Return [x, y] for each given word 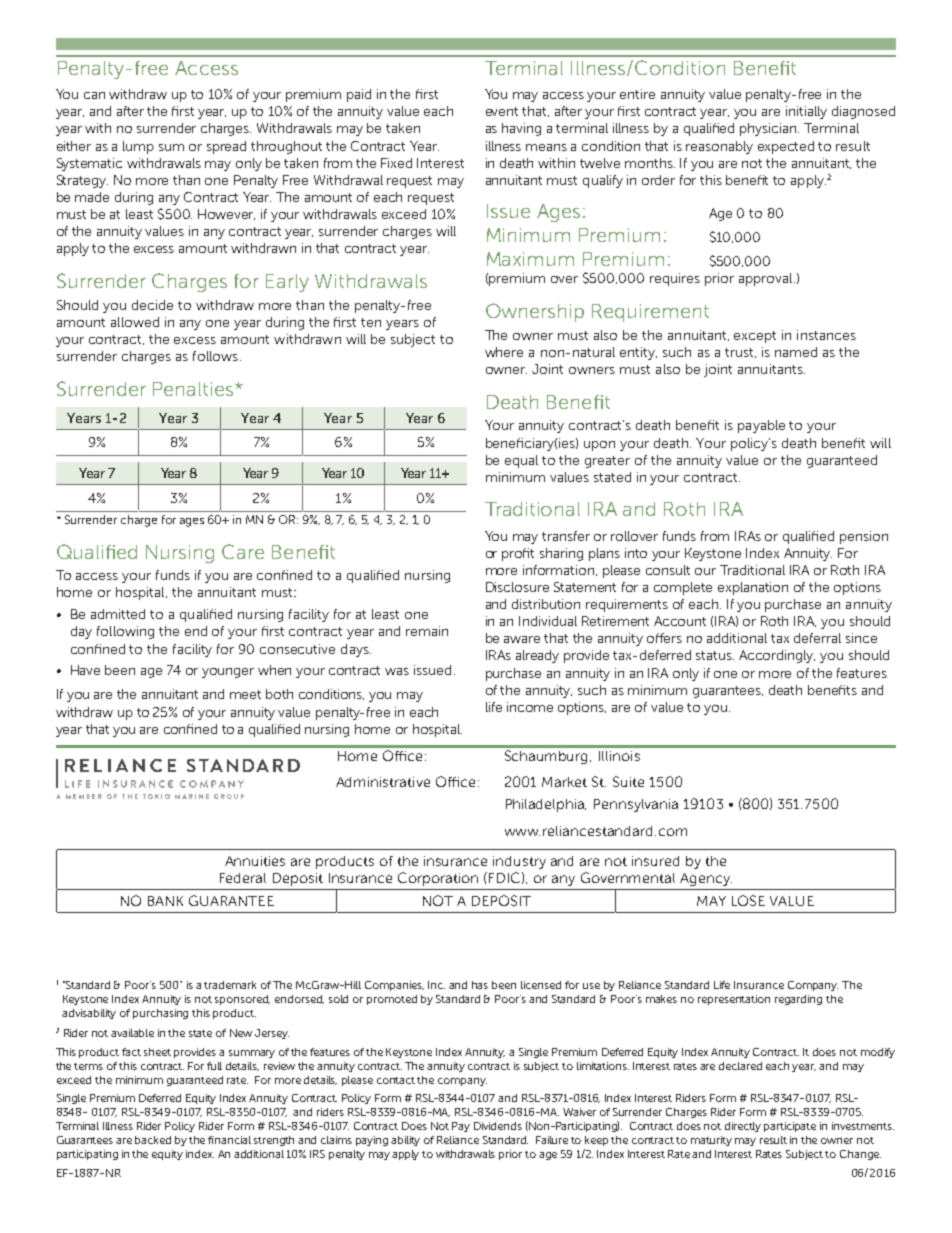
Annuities [255, 861]
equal [521, 461]
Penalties [194, 389]
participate [790, 1127]
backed [153, 1140]
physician [769, 129]
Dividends [498, 1126]
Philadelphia [546, 805]
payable [761, 426]
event [502, 111]
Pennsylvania [636, 805]
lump [138, 147]
